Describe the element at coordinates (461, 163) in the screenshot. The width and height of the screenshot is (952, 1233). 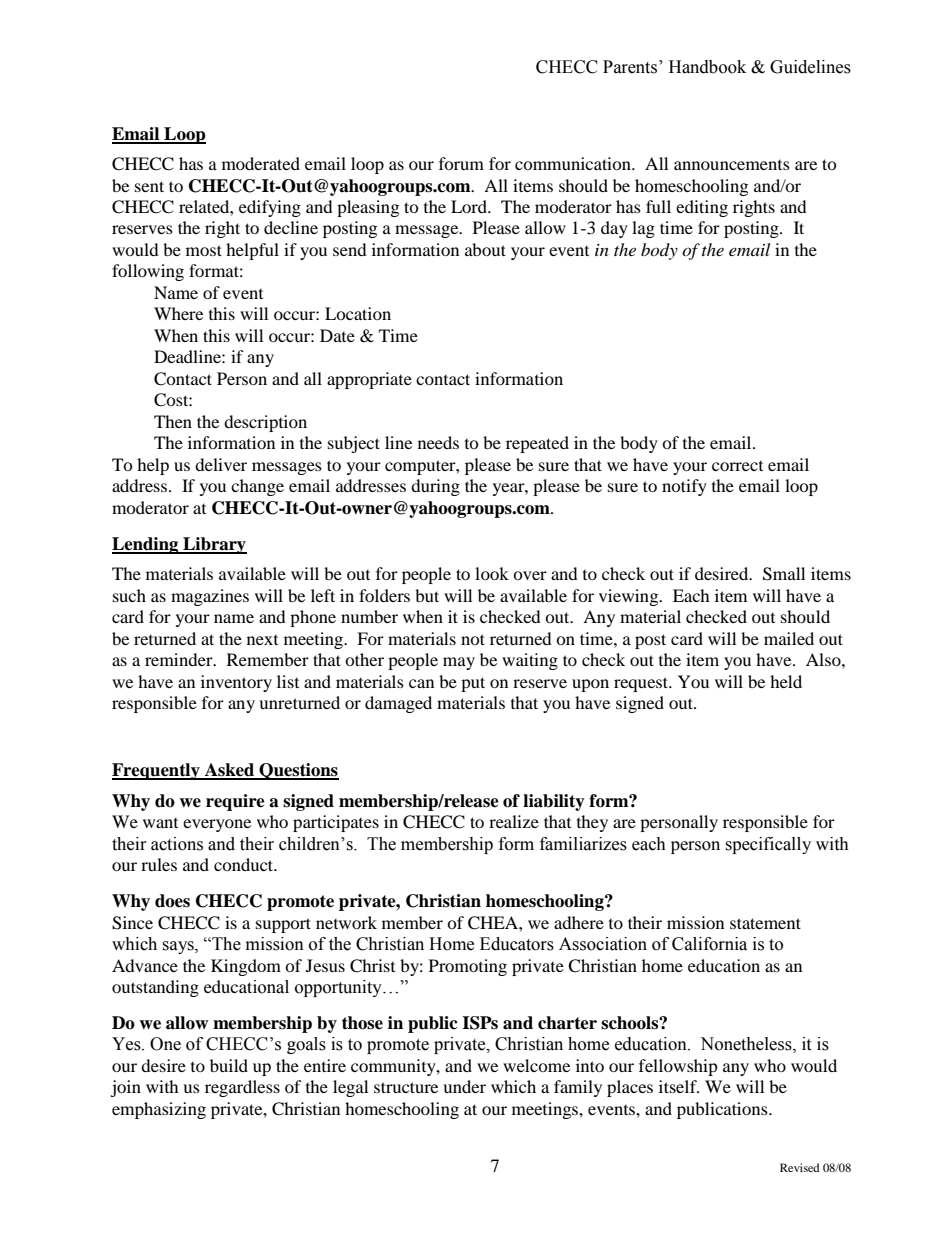
I see `forum` at that location.
